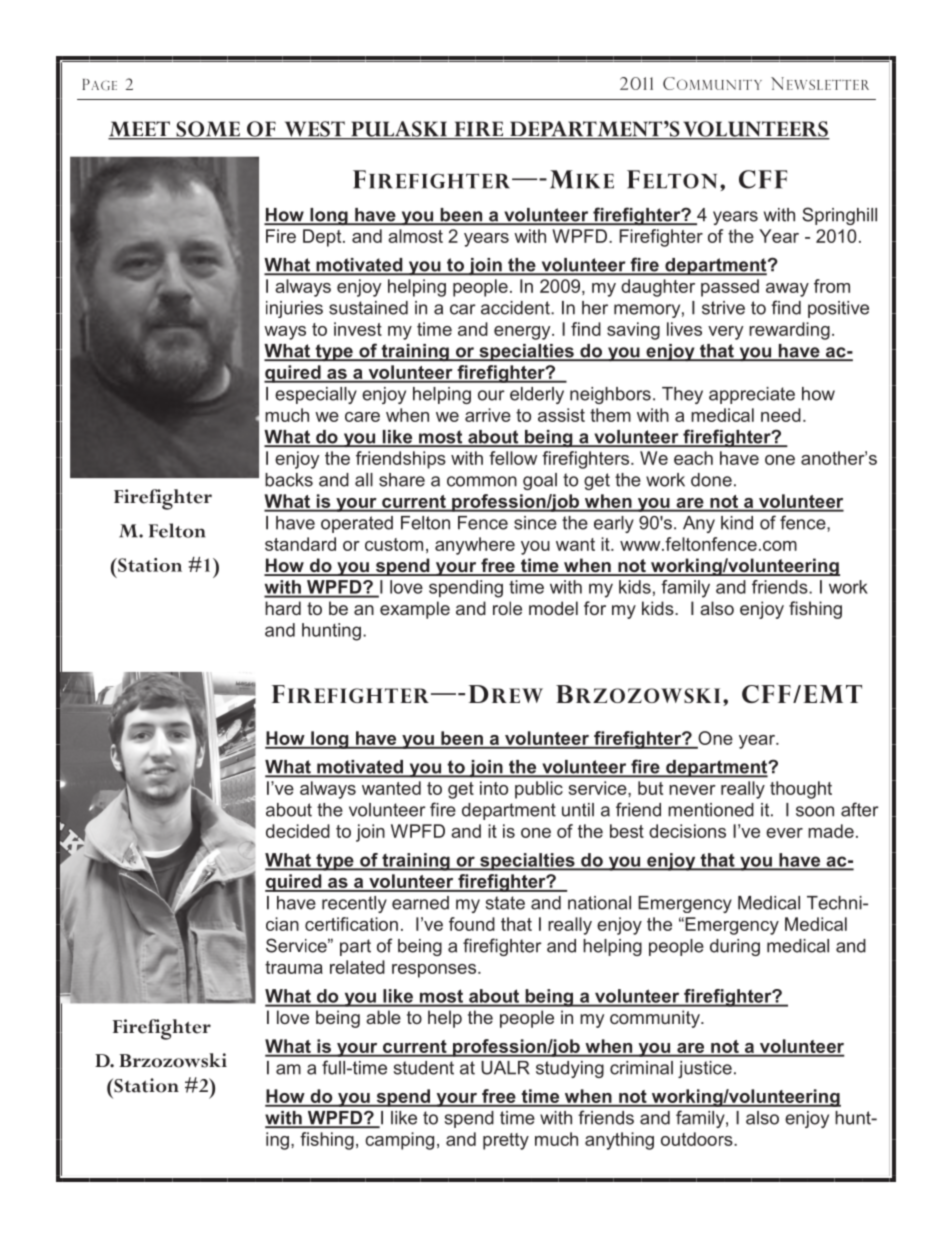  Describe the element at coordinates (488, 415) in the page. I see `arrive` at that location.
